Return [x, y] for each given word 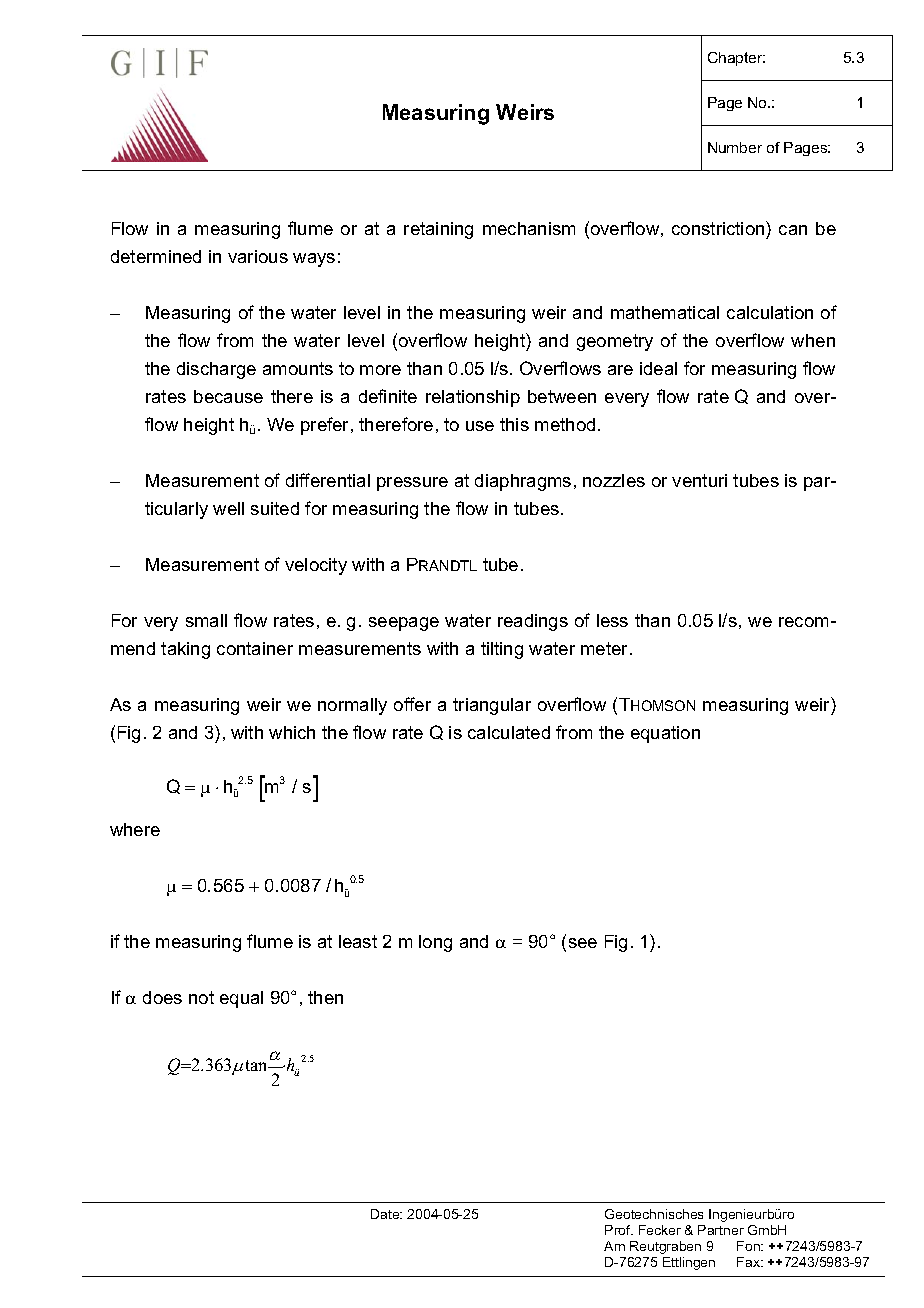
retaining [438, 230]
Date [386, 1214]
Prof [619, 1230]
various [258, 256]
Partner [721, 1230]
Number [735, 147]
